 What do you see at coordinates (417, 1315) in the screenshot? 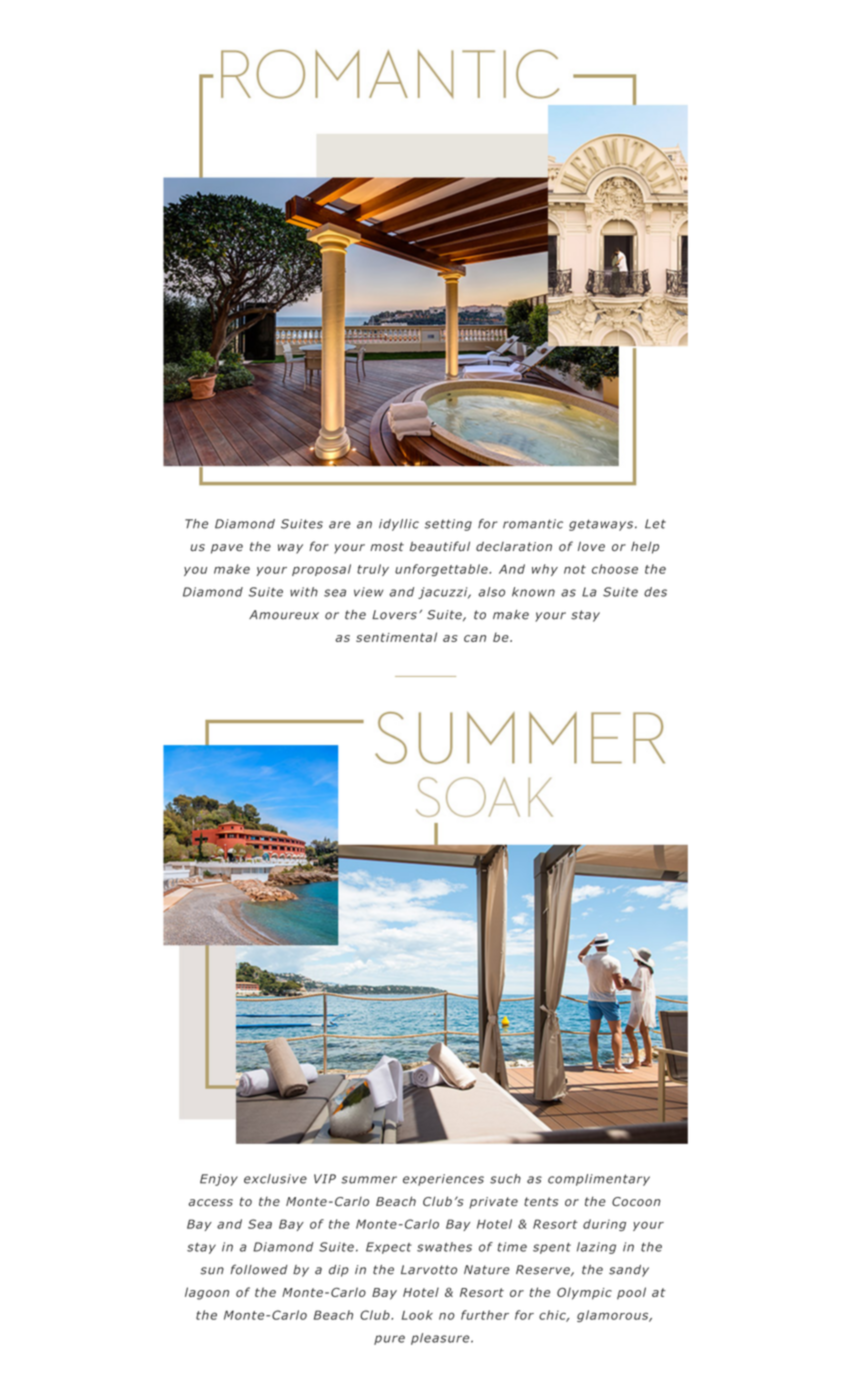
I see `Look` at bounding box center [417, 1315].
